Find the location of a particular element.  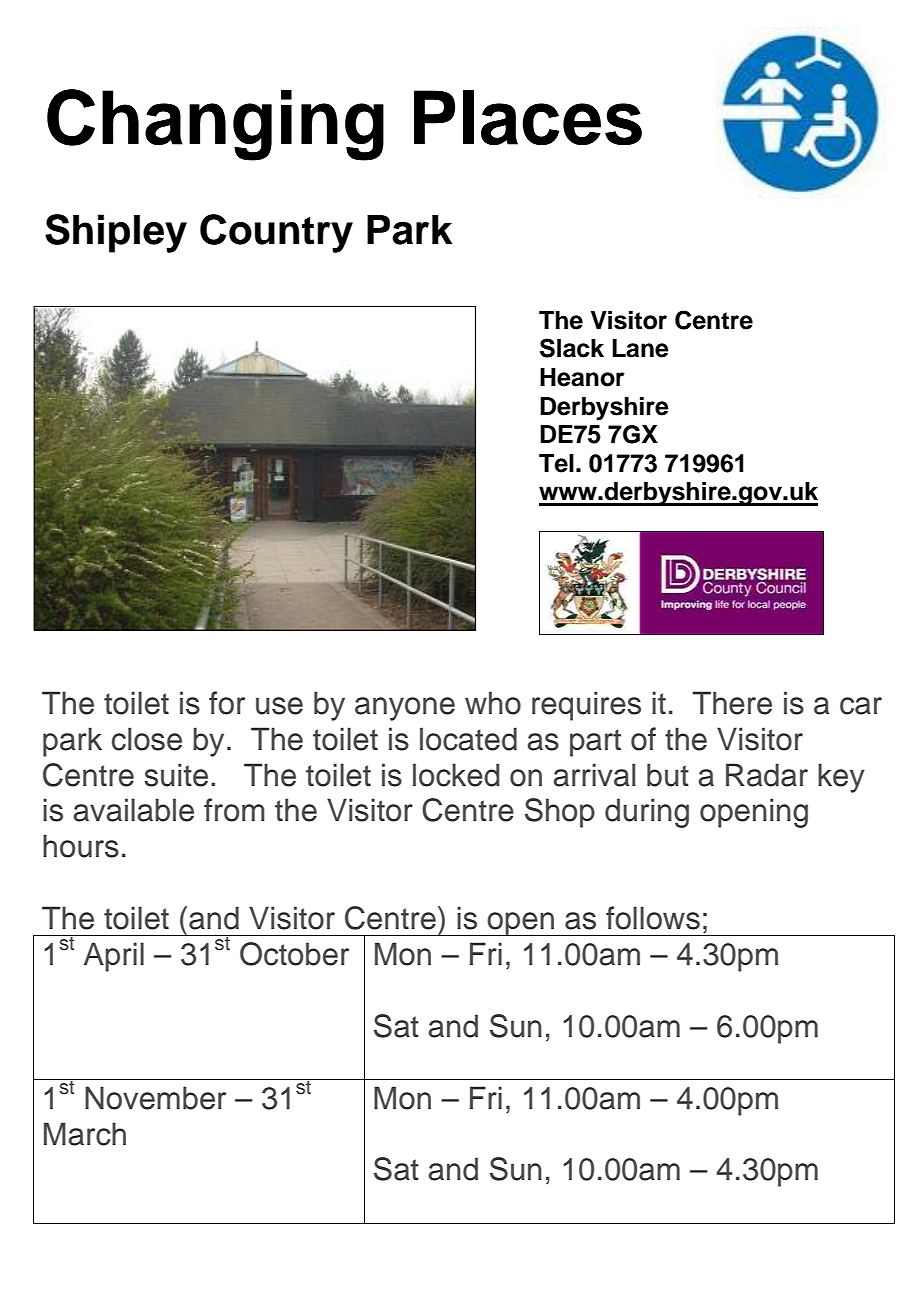

October is located at coordinates (294, 954).
